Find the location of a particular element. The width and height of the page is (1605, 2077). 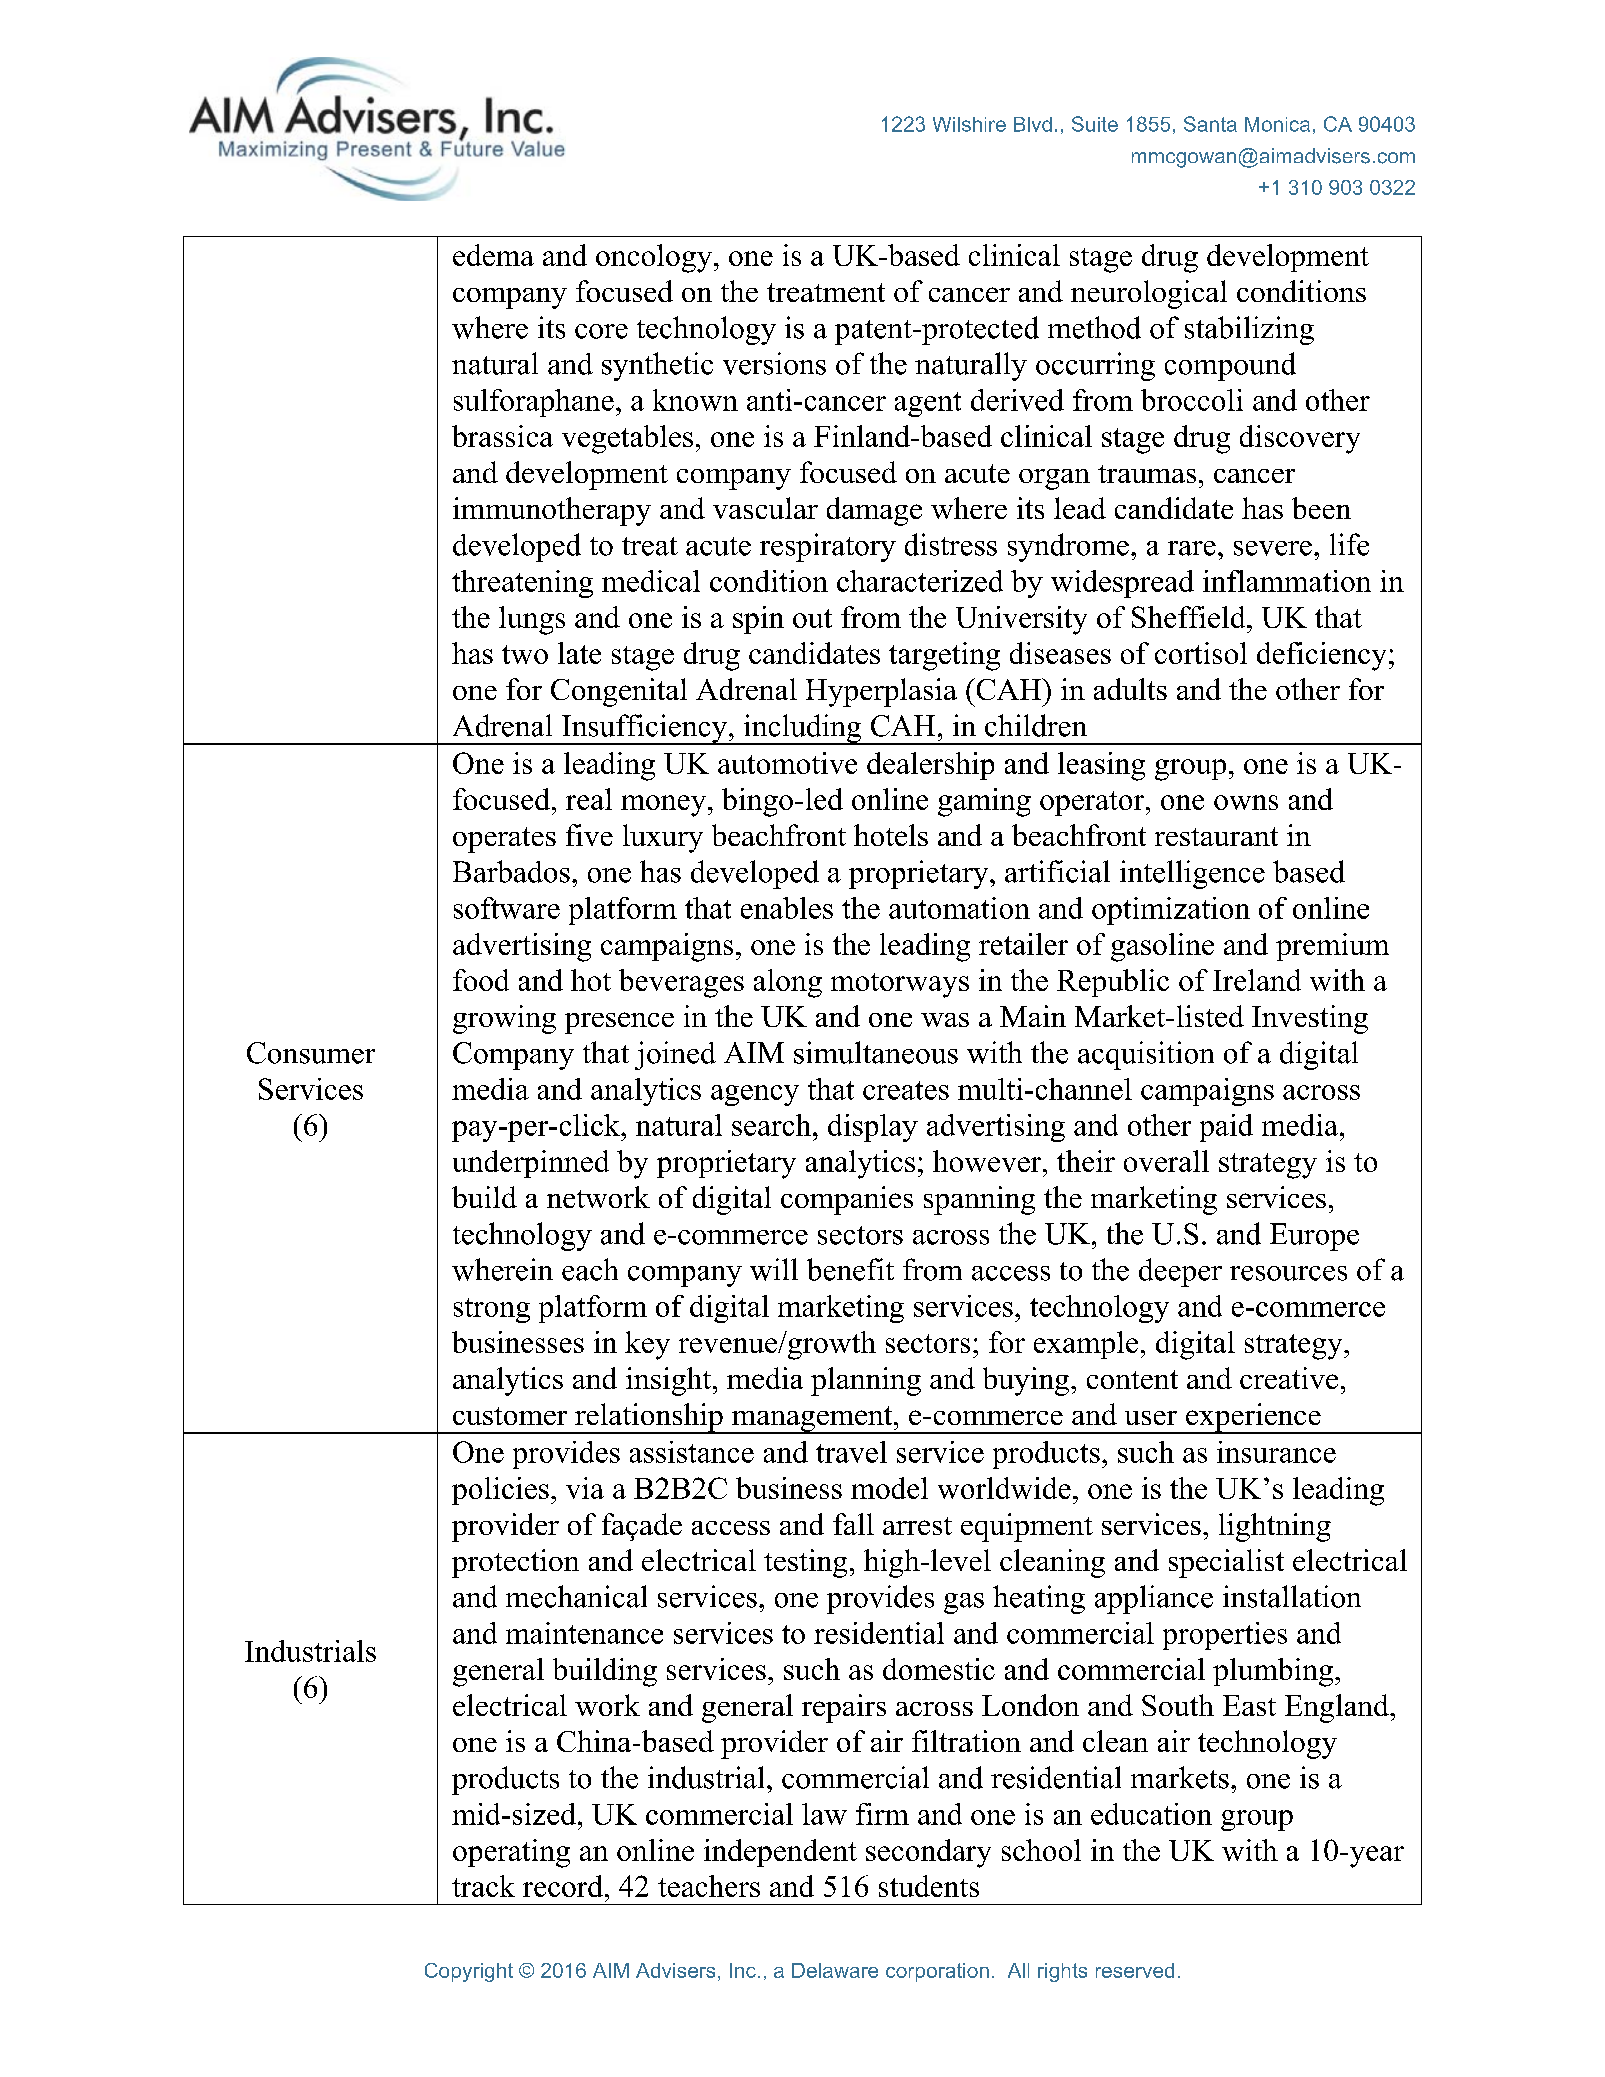

edema is located at coordinates (493, 255).
